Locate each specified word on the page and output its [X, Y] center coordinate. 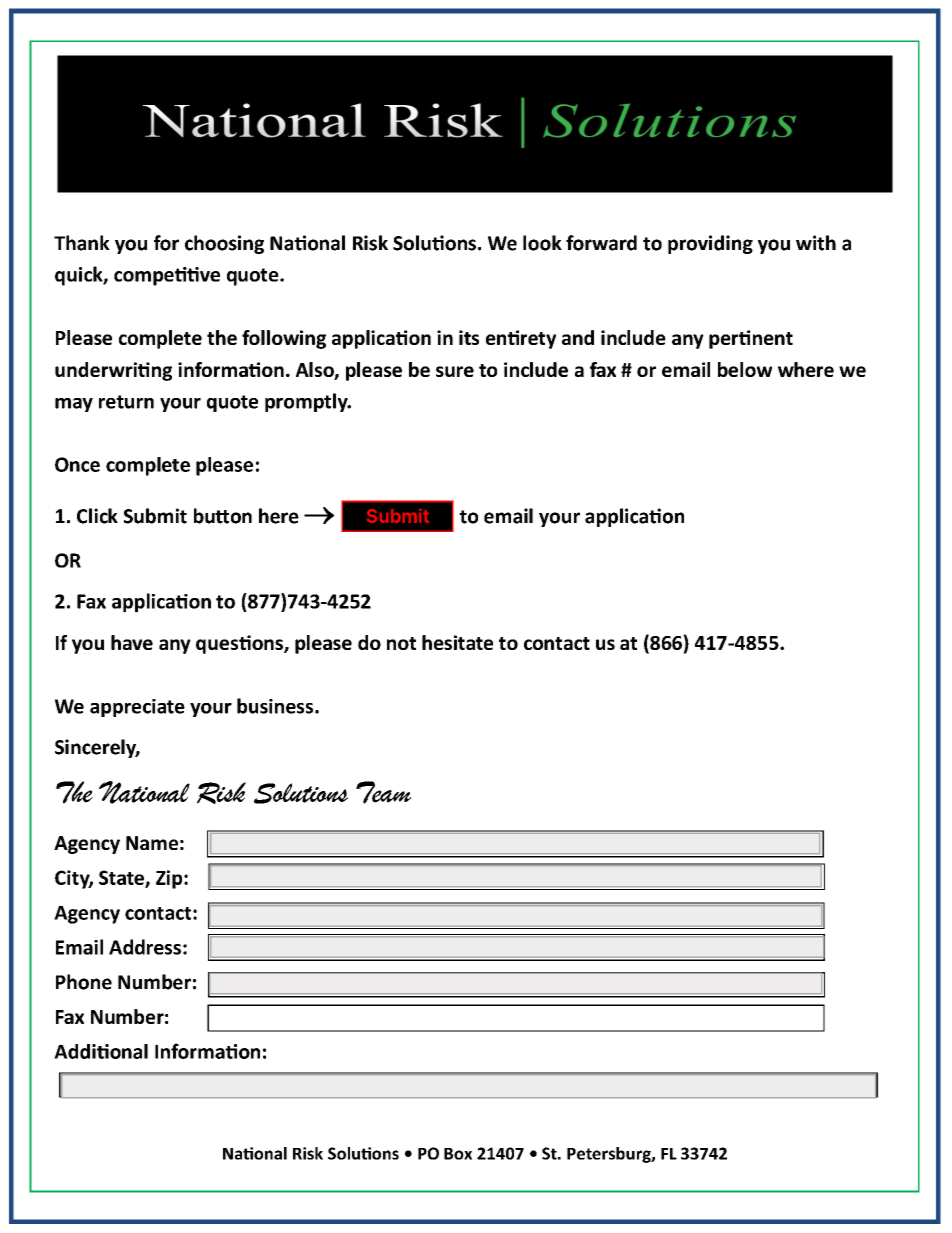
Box [458, 1154]
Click [97, 516]
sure [455, 371]
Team [383, 792]
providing [710, 244]
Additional [101, 1051]
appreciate [137, 708]
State [122, 878]
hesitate [457, 642]
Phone [84, 982]
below [745, 369]
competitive [167, 276]
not [401, 643]
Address [145, 947]
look [542, 243]
